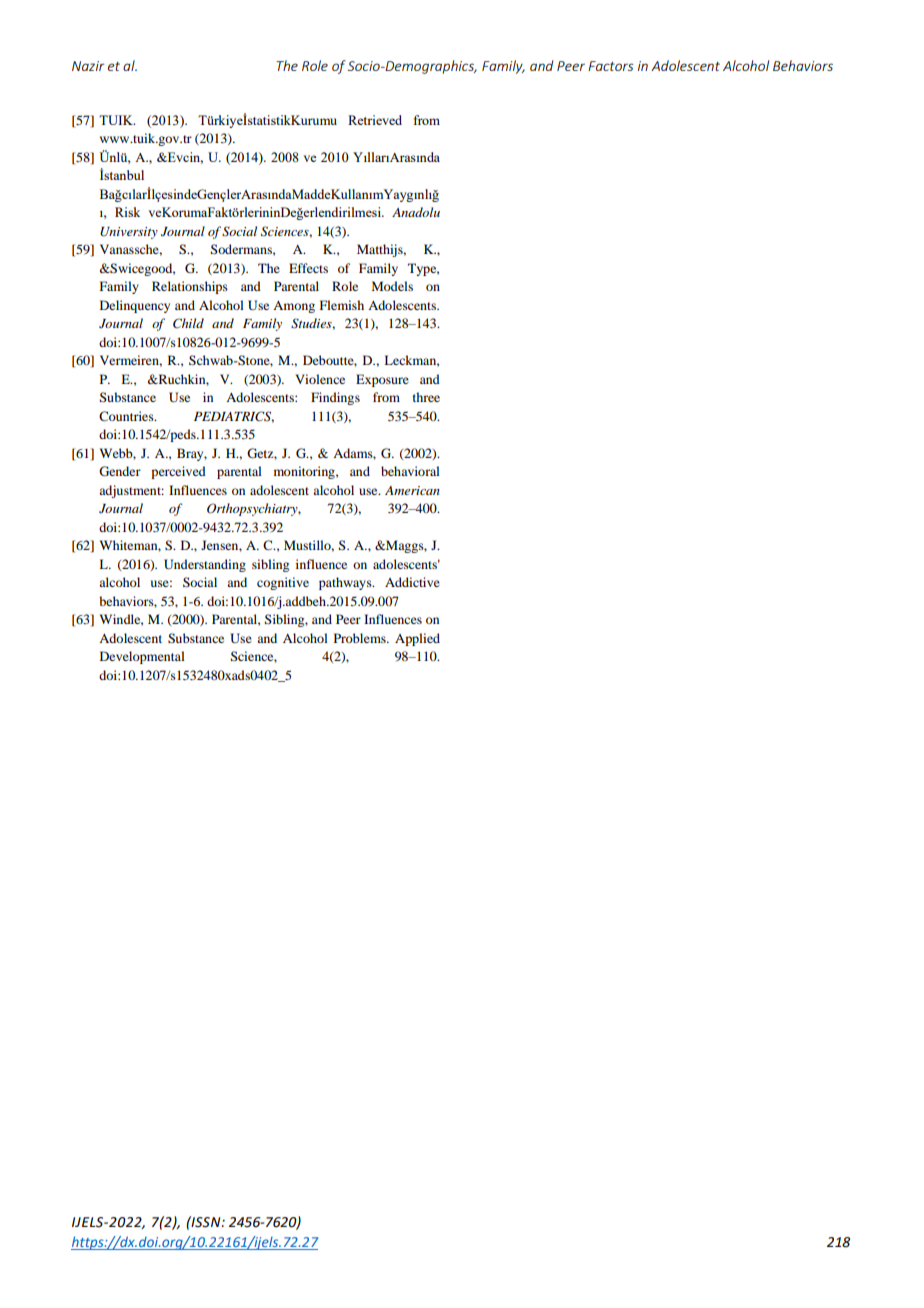  What do you see at coordinates (375, 120) in the screenshot?
I see `Retrieved` at bounding box center [375, 120].
